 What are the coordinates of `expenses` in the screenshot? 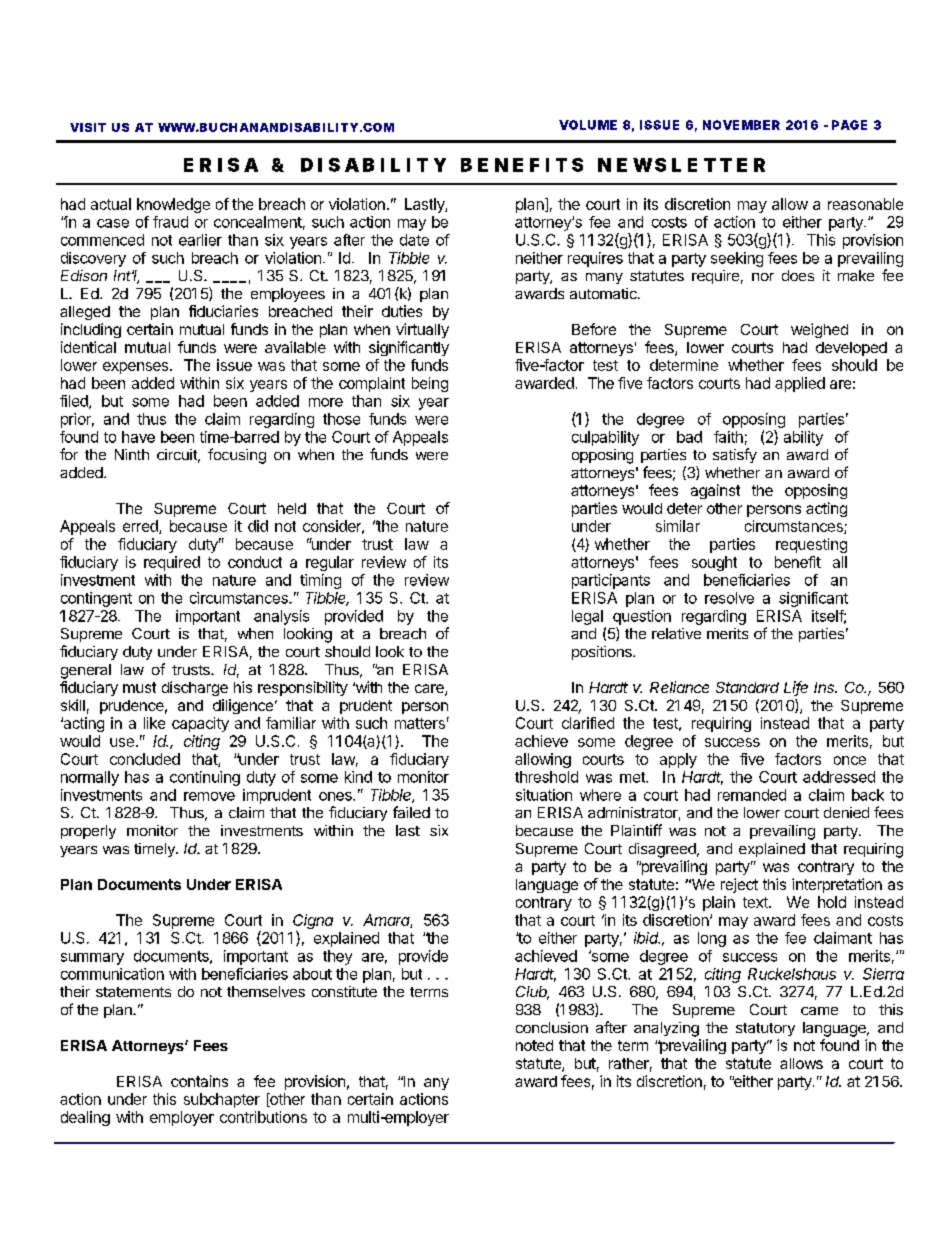 It's located at (137, 368).
